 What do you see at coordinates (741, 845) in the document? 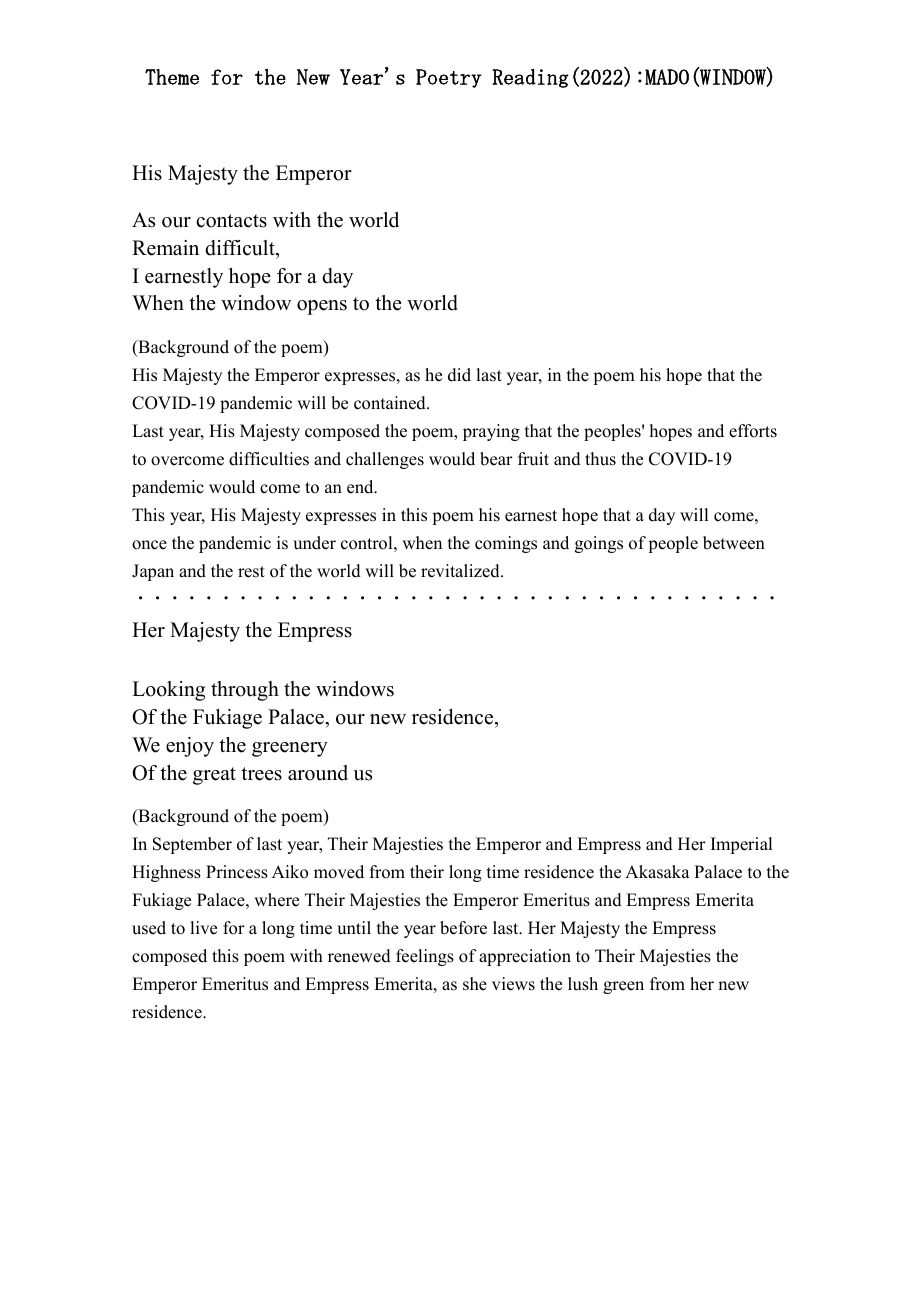
I see `Imperial` at bounding box center [741, 845].
